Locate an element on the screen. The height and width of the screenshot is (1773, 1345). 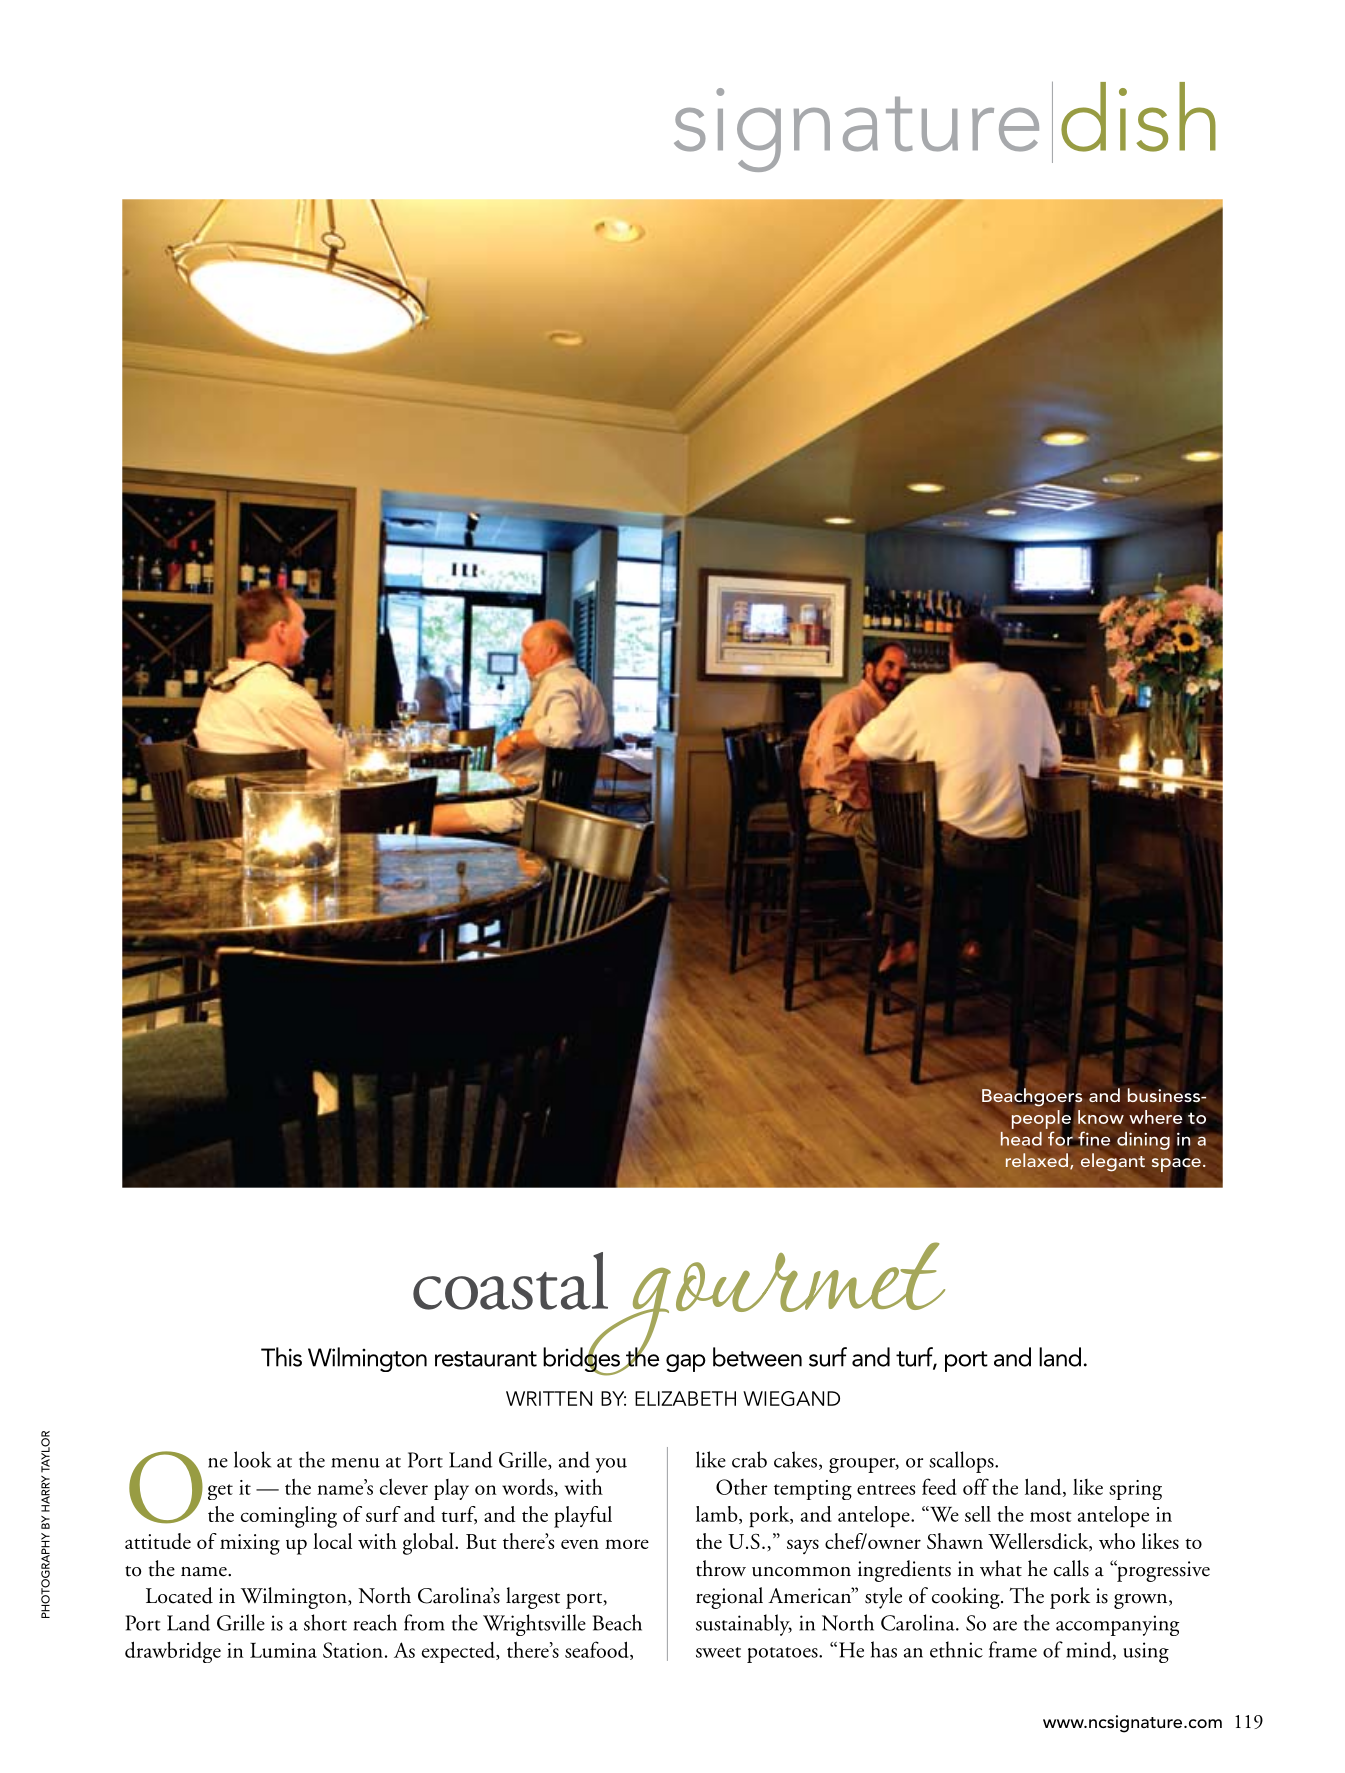
dining is located at coordinates (1143, 1141).
